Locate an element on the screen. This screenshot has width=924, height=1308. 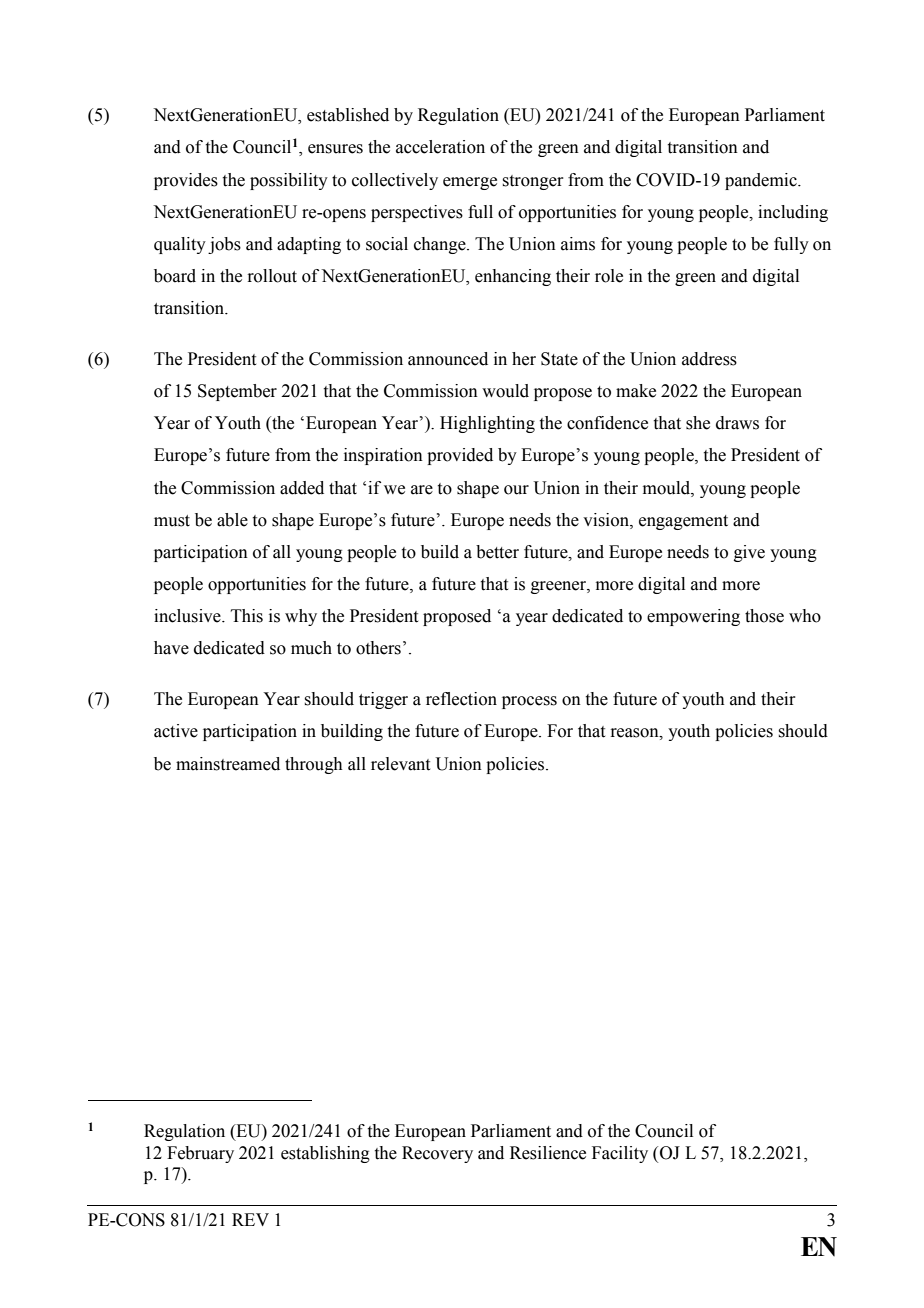
process is located at coordinates (529, 702).
